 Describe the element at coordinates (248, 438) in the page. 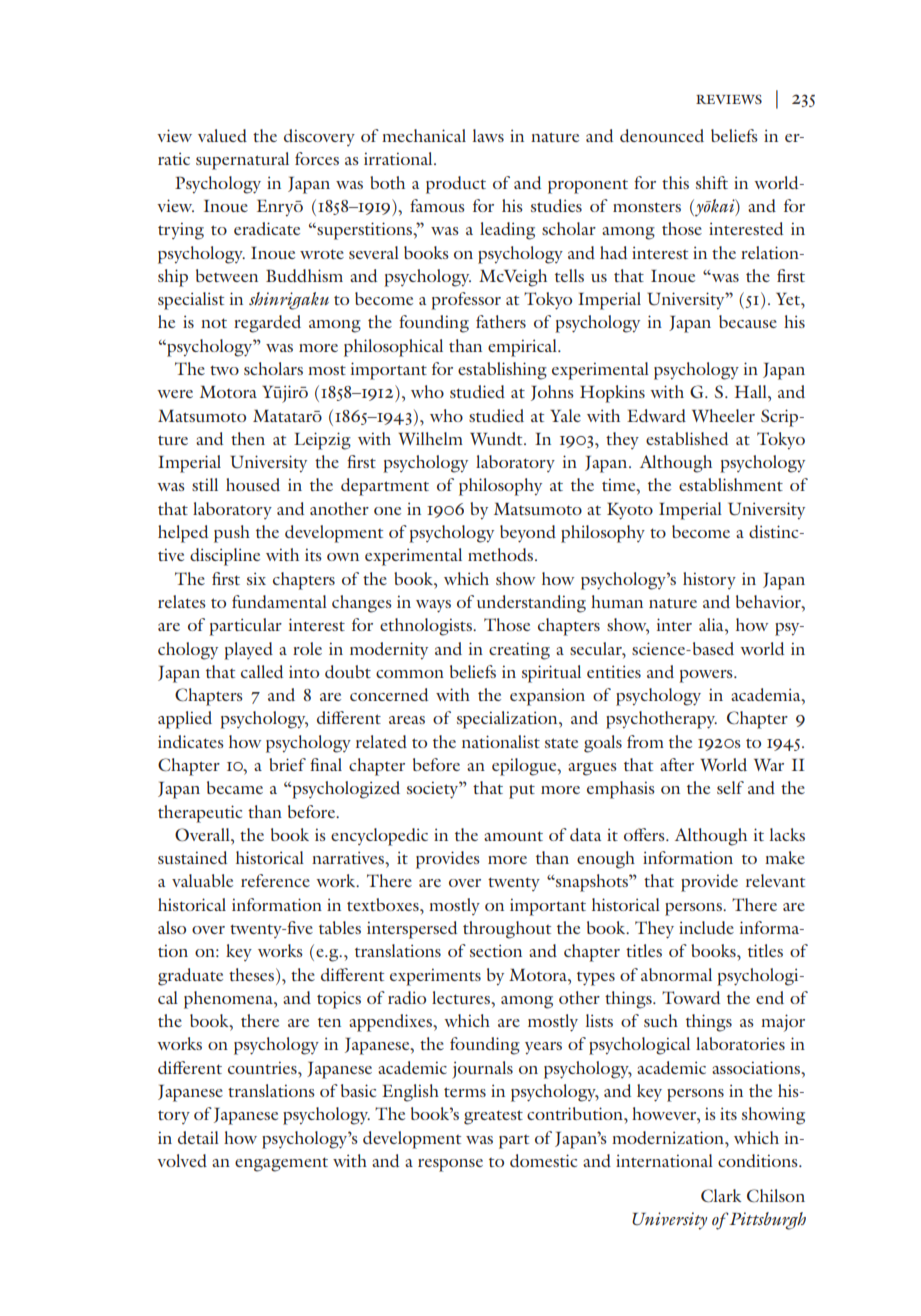

I see `then` at that location.
